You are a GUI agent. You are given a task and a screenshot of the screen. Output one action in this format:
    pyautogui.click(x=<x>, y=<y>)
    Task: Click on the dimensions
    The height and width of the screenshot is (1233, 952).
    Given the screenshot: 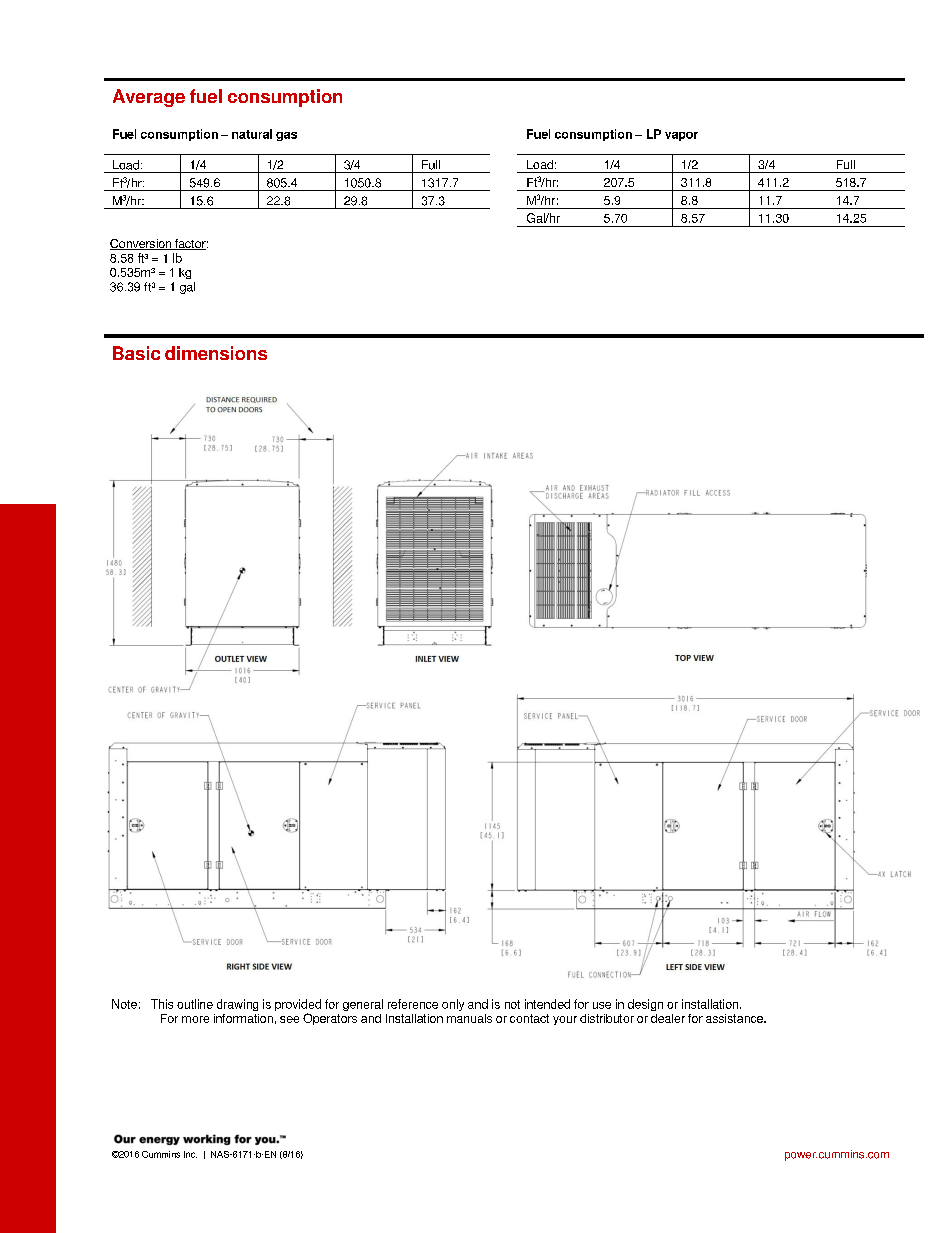 What is the action you would take?
    pyautogui.click(x=216, y=353)
